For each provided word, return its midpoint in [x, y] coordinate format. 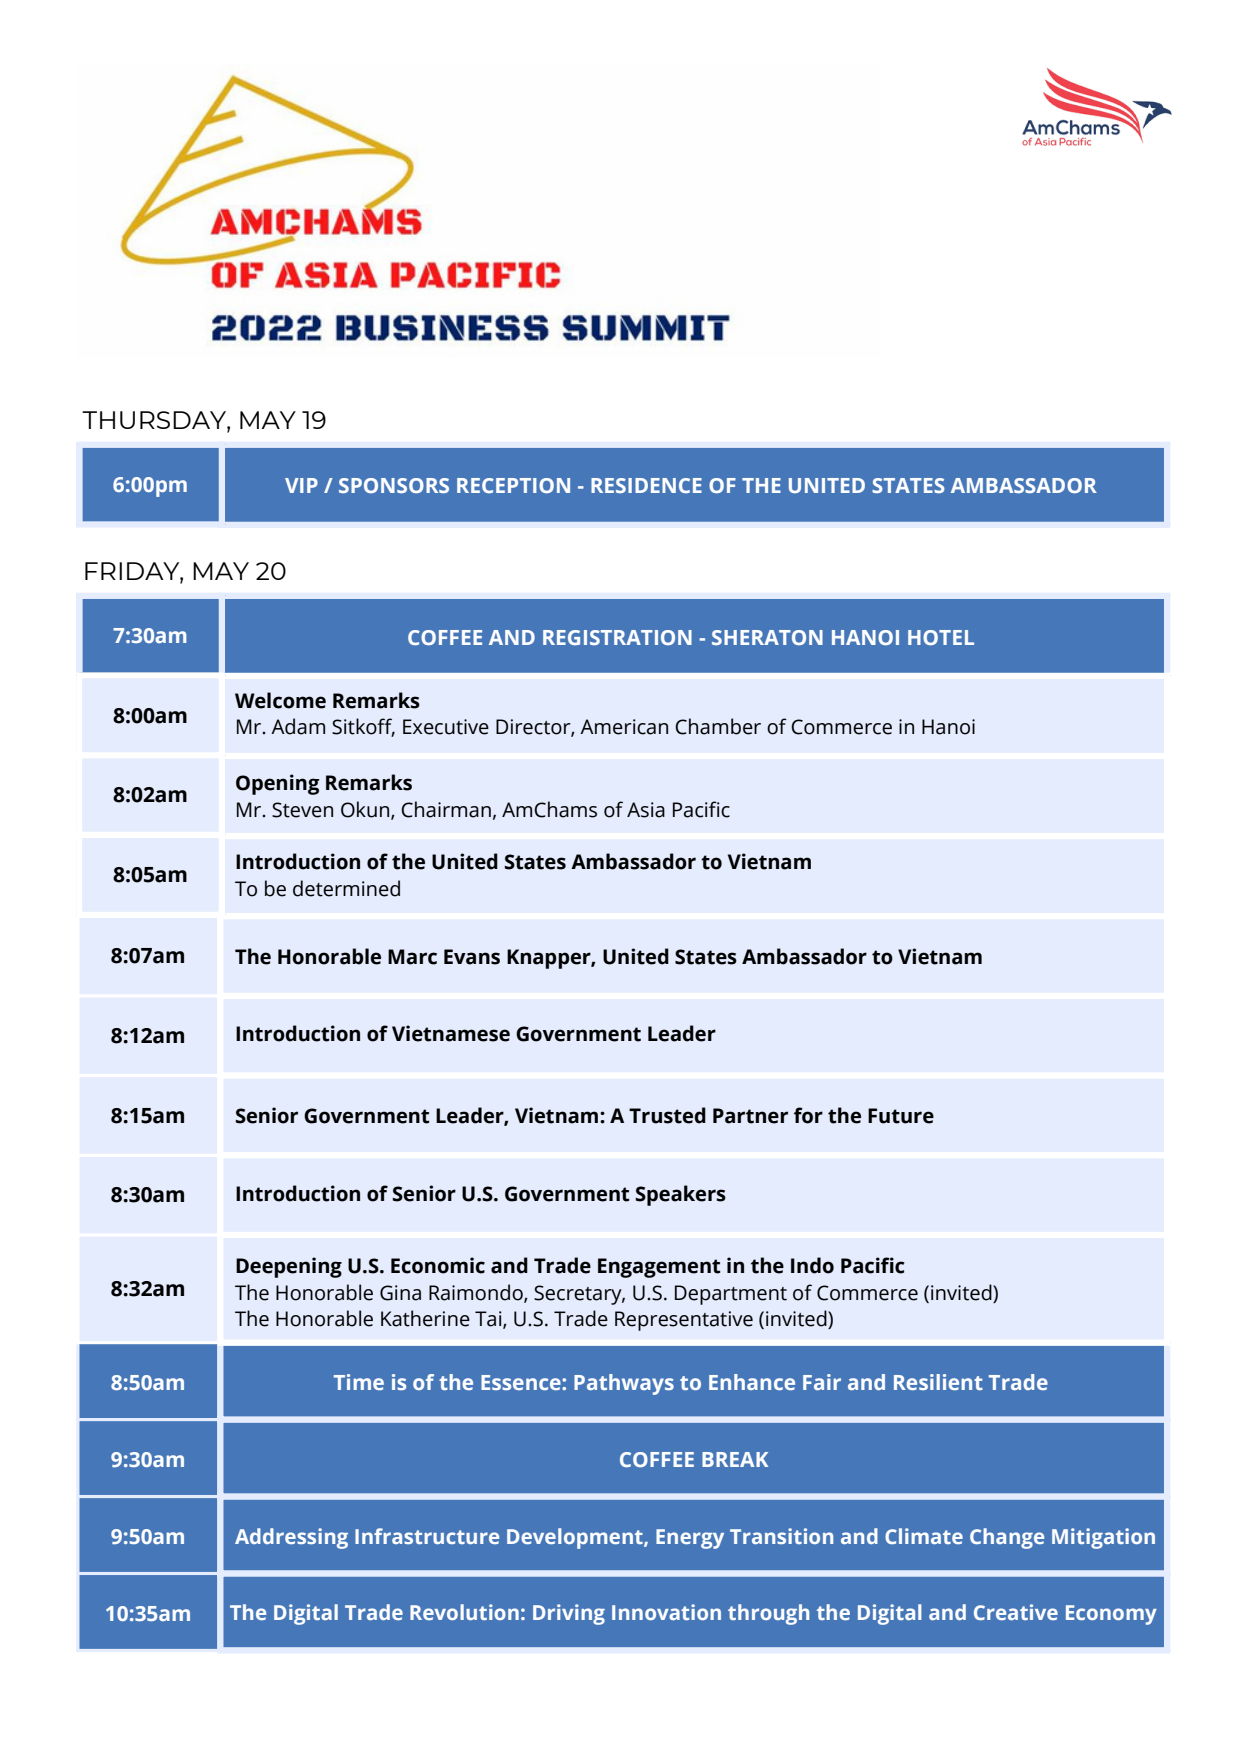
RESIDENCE [646, 485]
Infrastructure [427, 1536]
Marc [412, 957]
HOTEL [941, 637]
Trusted [667, 1115]
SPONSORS [394, 485]
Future [901, 1116]
